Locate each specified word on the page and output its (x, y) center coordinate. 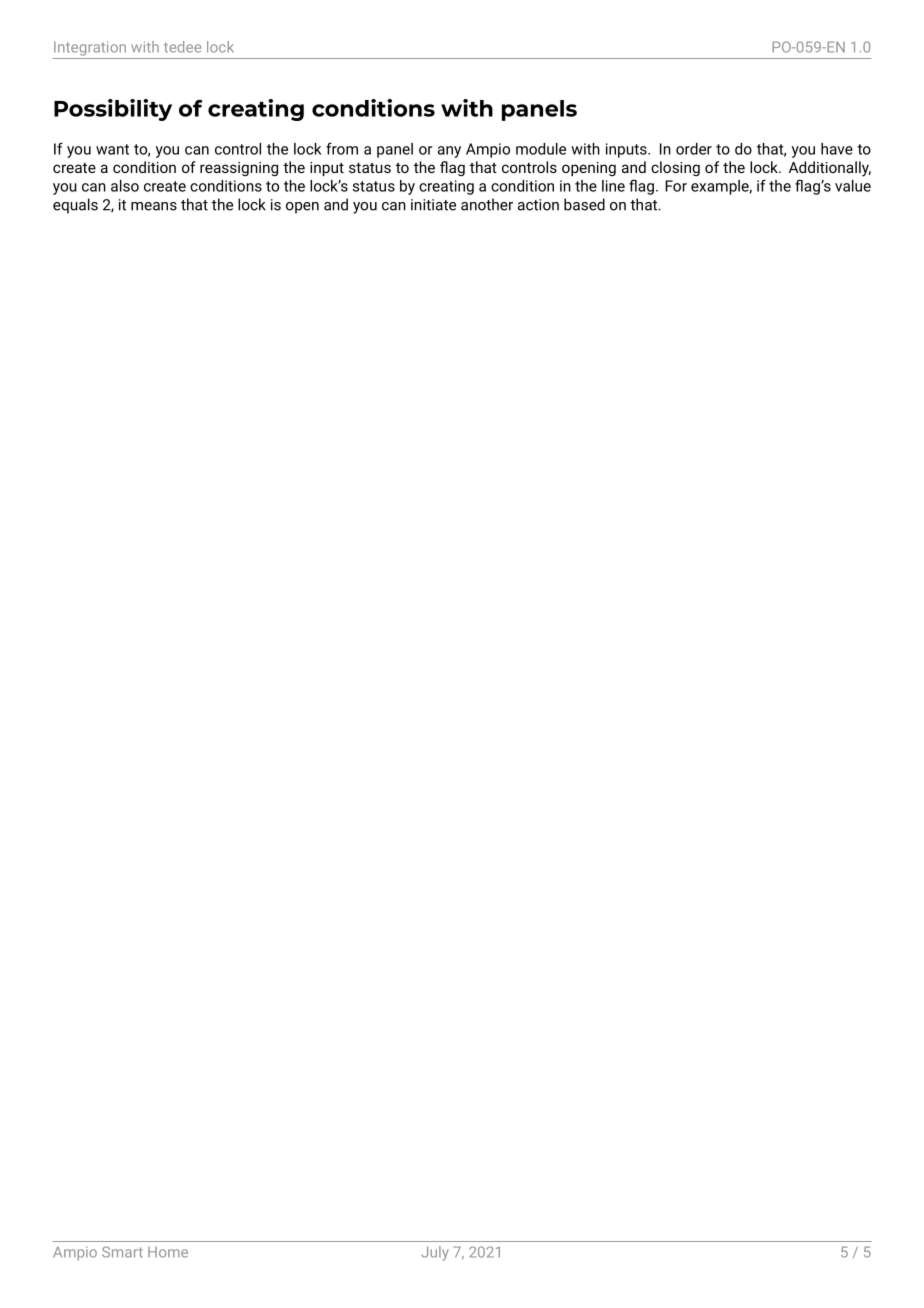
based (584, 204)
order (694, 149)
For (676, 186)
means (154, 206)
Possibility (113, 110)
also (125, 186)
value (853, 186)
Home (168, 1252)
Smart (122, 1252)
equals (75, 206)
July (435, 1253)
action (538, 205)
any (449, 152)
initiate (433, 205)
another (487, 204)
